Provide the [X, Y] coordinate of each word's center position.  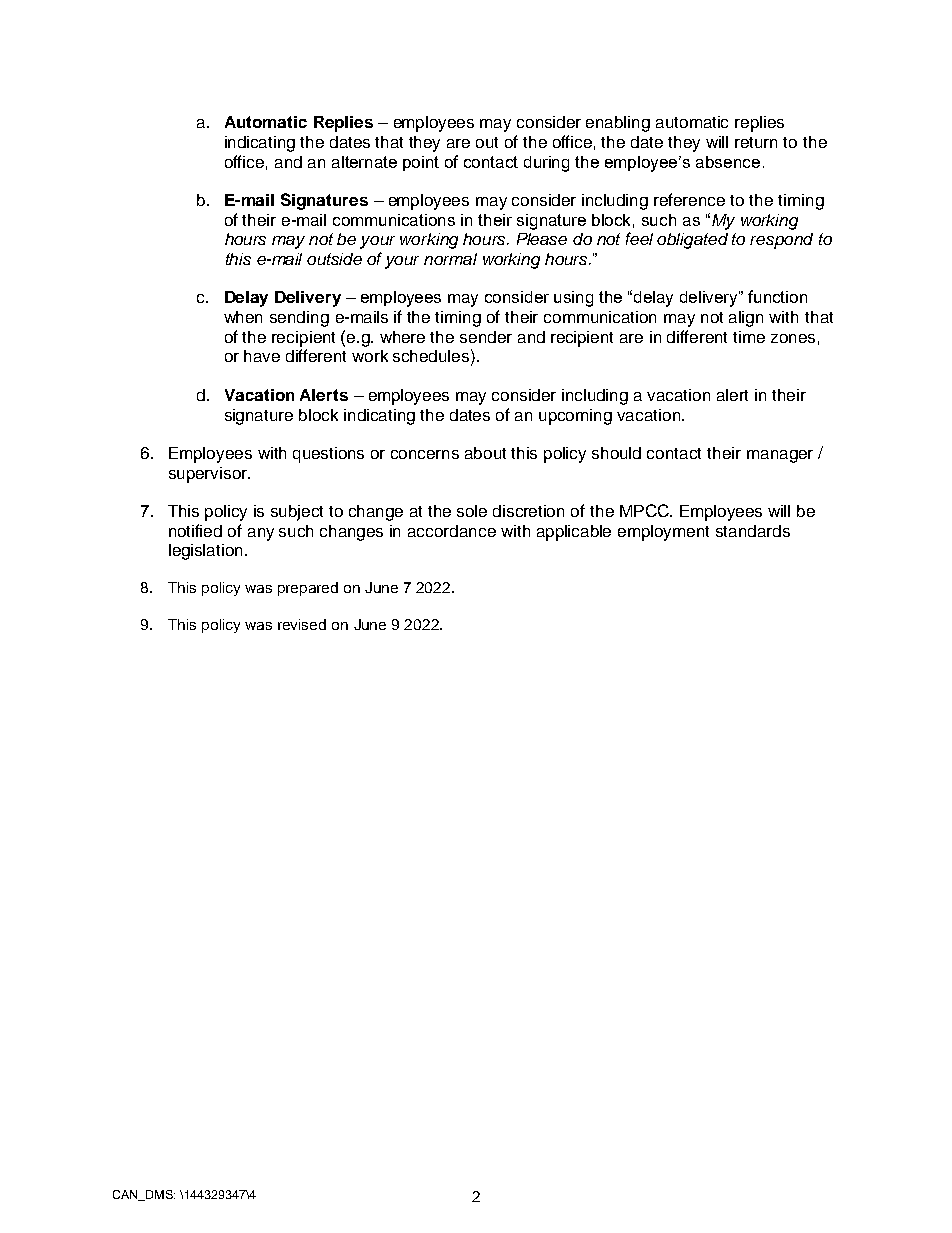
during [546, 164]
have [262, 356]
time [749, 337]
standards [753, 531]
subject [297, 513]
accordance [452, 531]
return [756, 142]
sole [472, 511]
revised [302, 624]
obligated [692, 241]
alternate [364, 162]
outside [334, 259]
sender [486, 337]
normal [450, 259]
